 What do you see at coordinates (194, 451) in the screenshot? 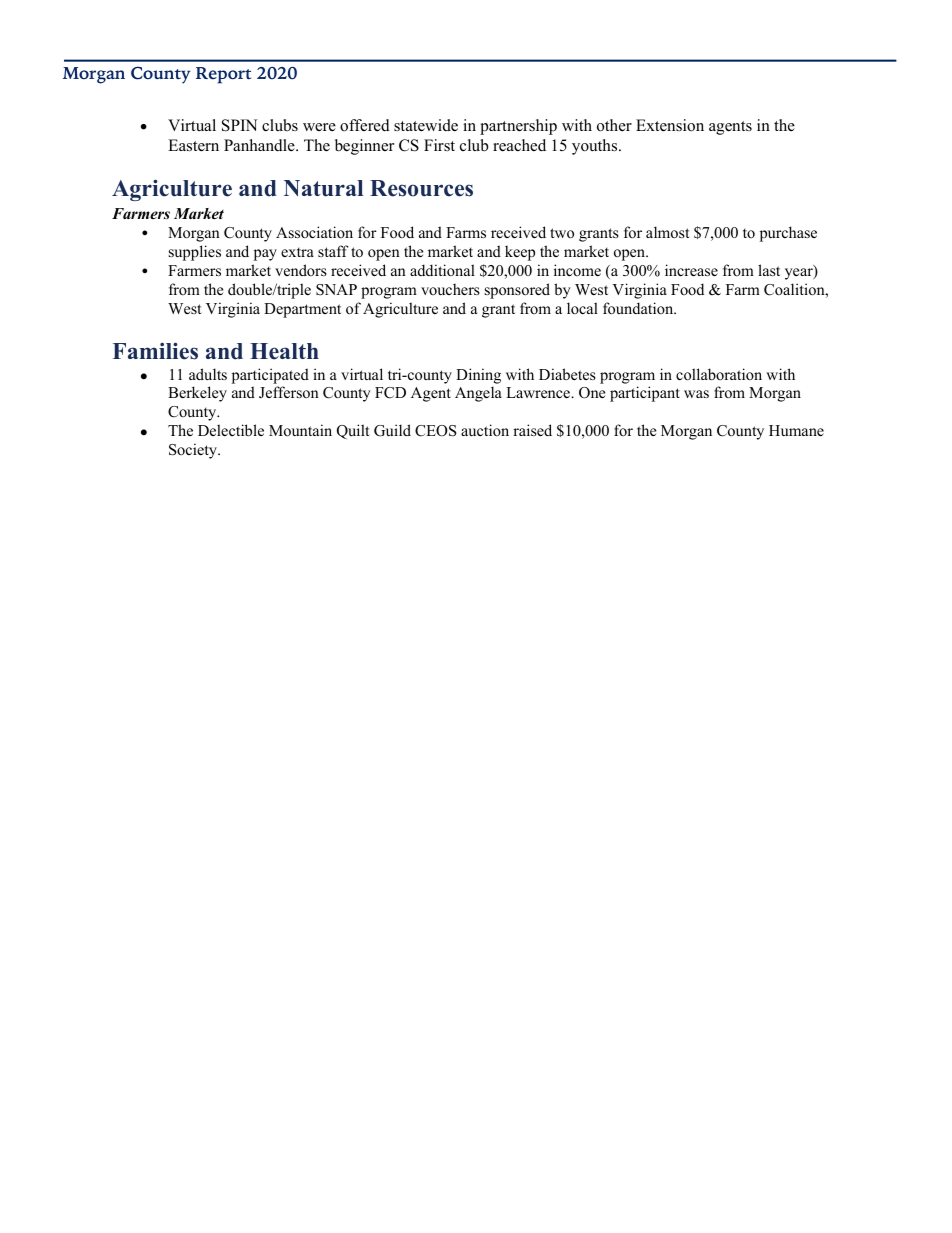
I see `Society` at bounding box center [194, 451].
